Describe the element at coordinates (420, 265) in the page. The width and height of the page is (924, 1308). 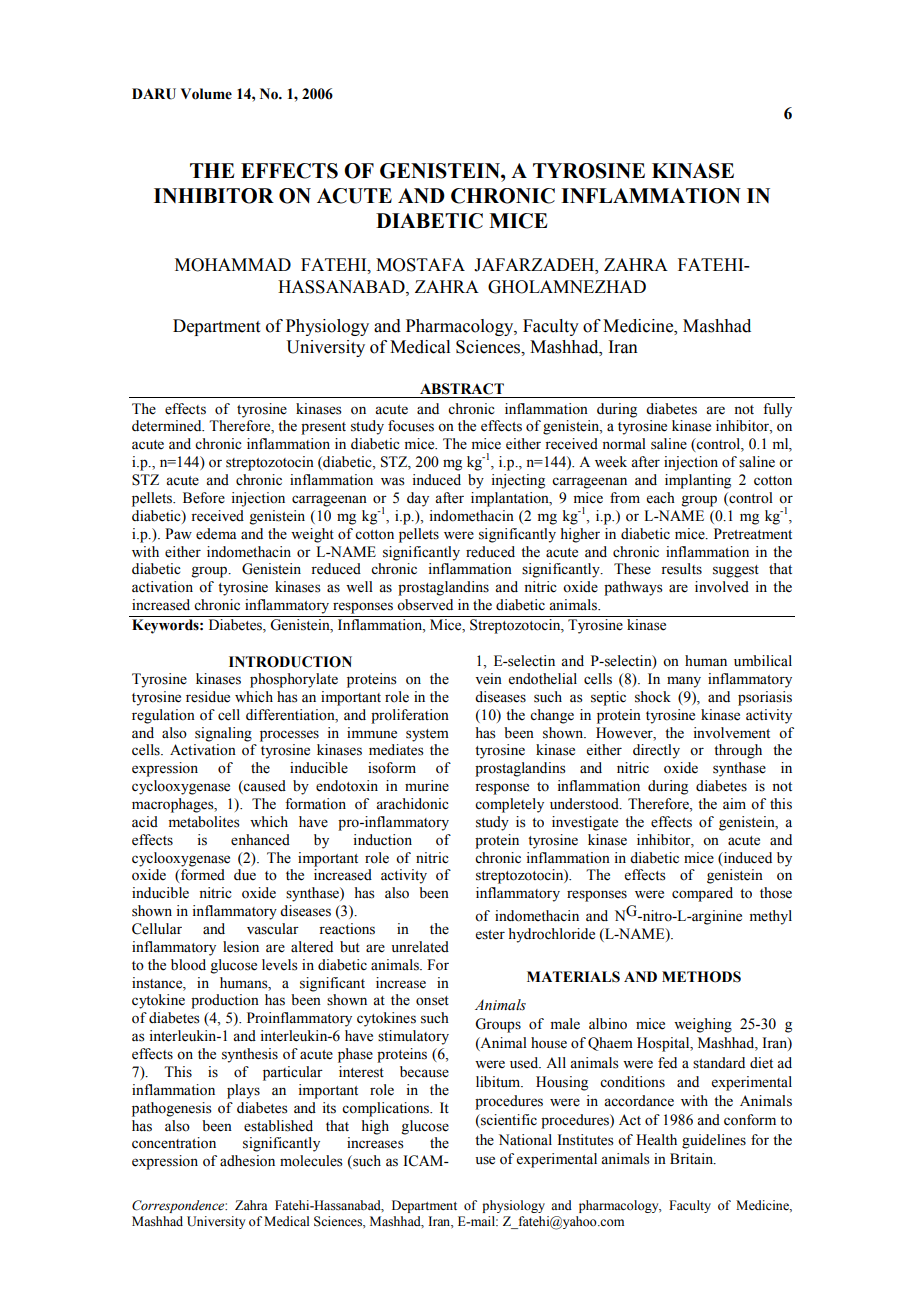
I see `MOSTAFA` at that location.
